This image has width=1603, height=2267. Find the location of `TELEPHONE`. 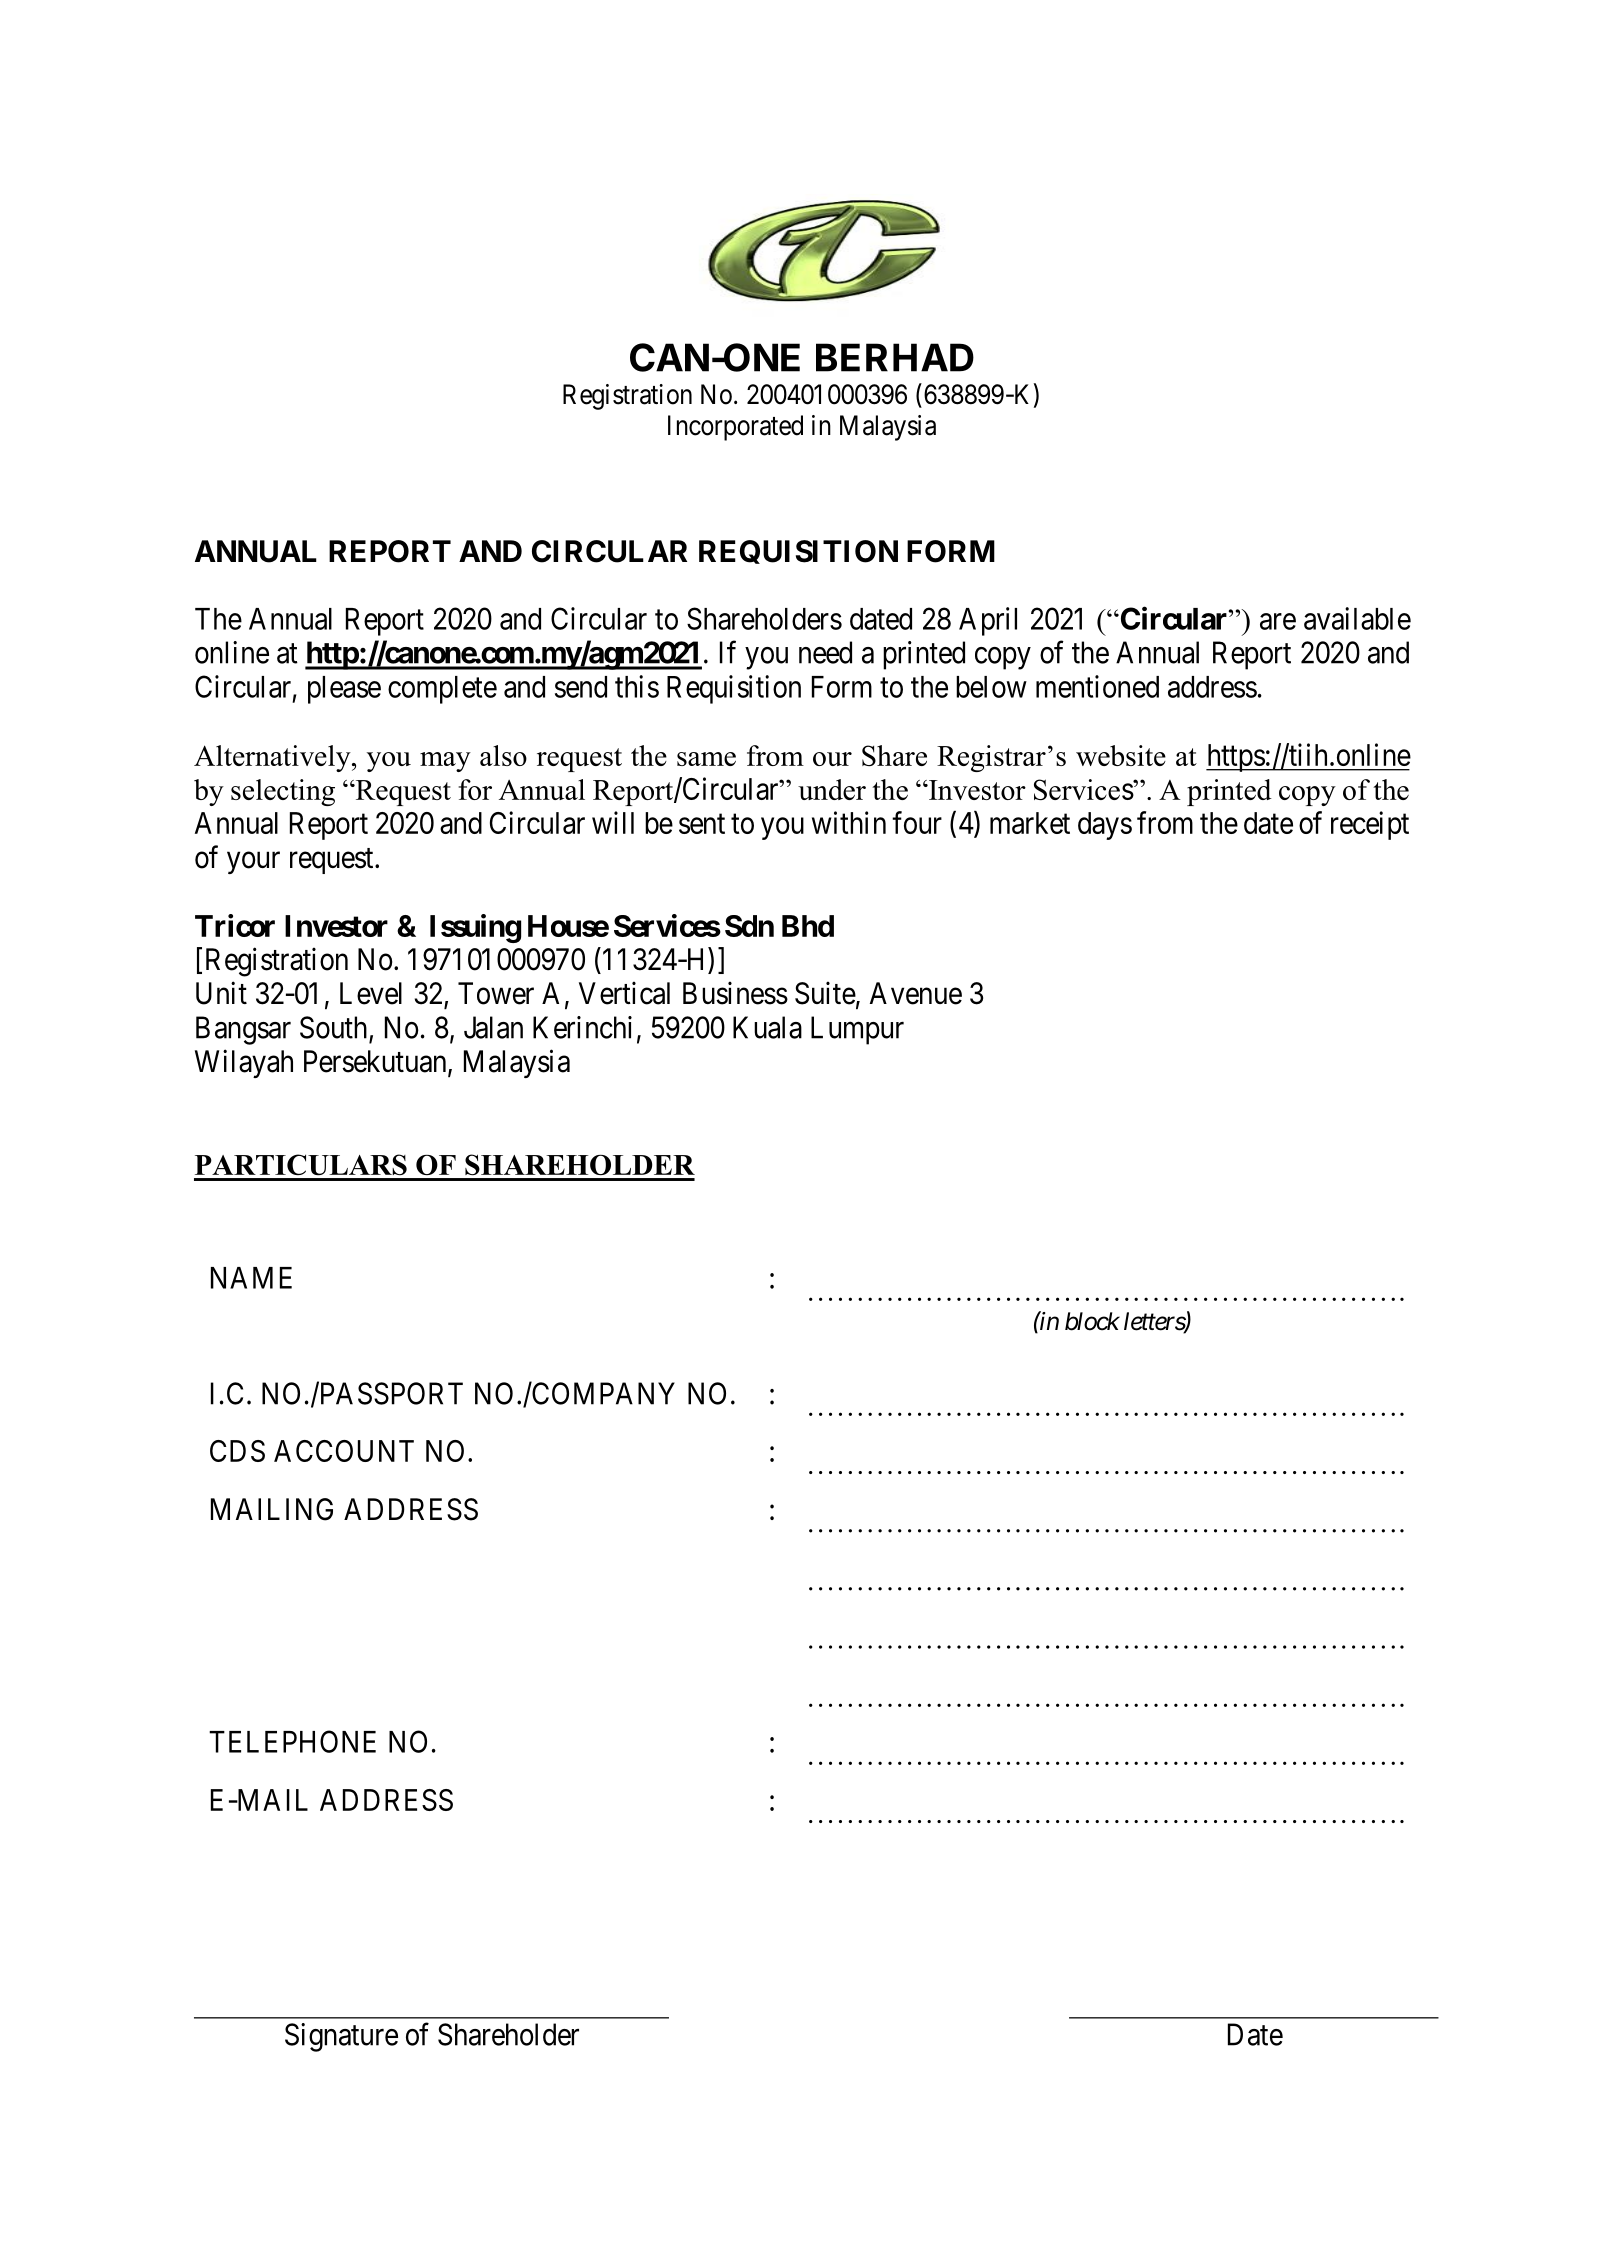

TELEPHONE is located at coordinates (292, 1741).
